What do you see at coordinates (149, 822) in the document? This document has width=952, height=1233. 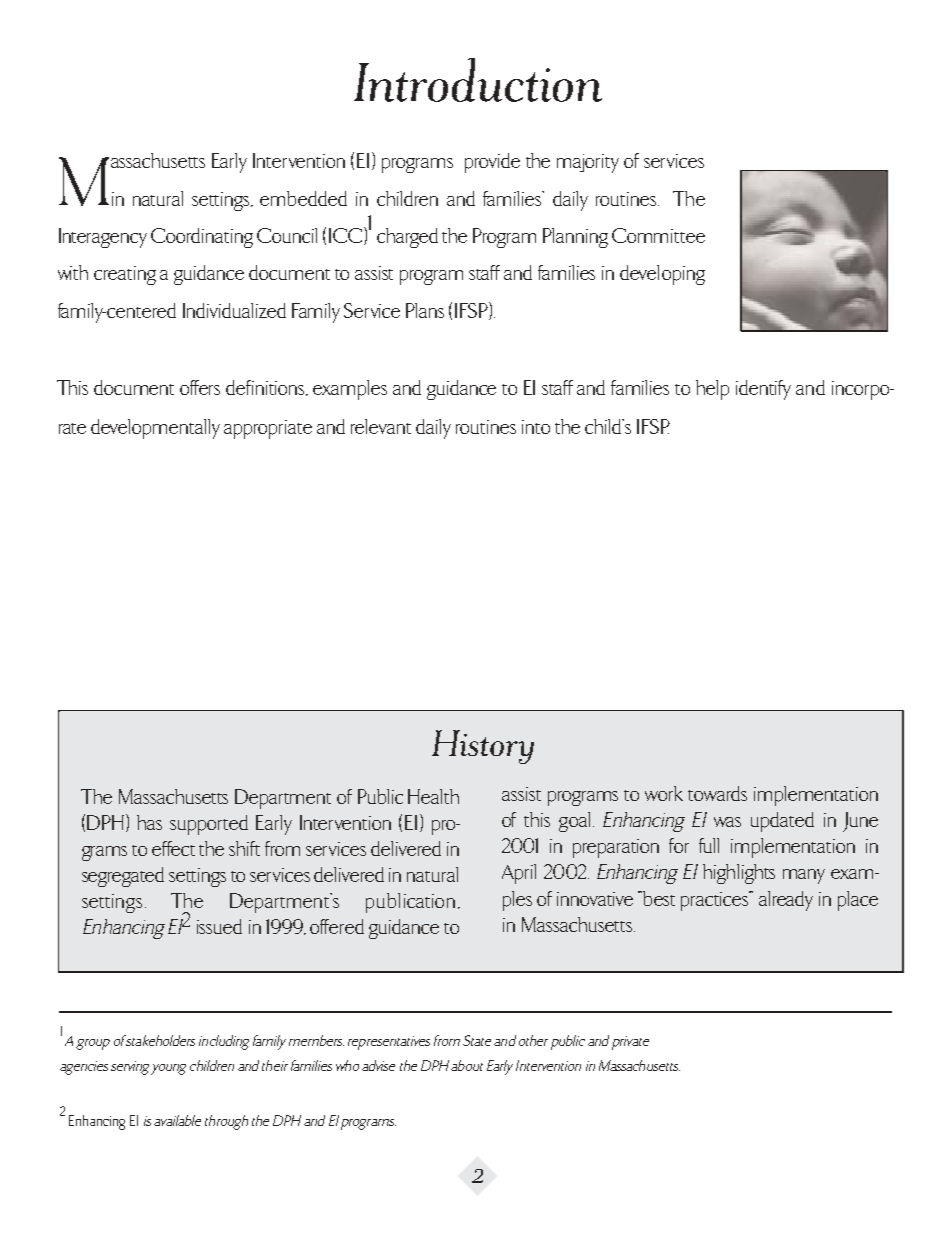 I see `has` at bounding box center [149, 822].
